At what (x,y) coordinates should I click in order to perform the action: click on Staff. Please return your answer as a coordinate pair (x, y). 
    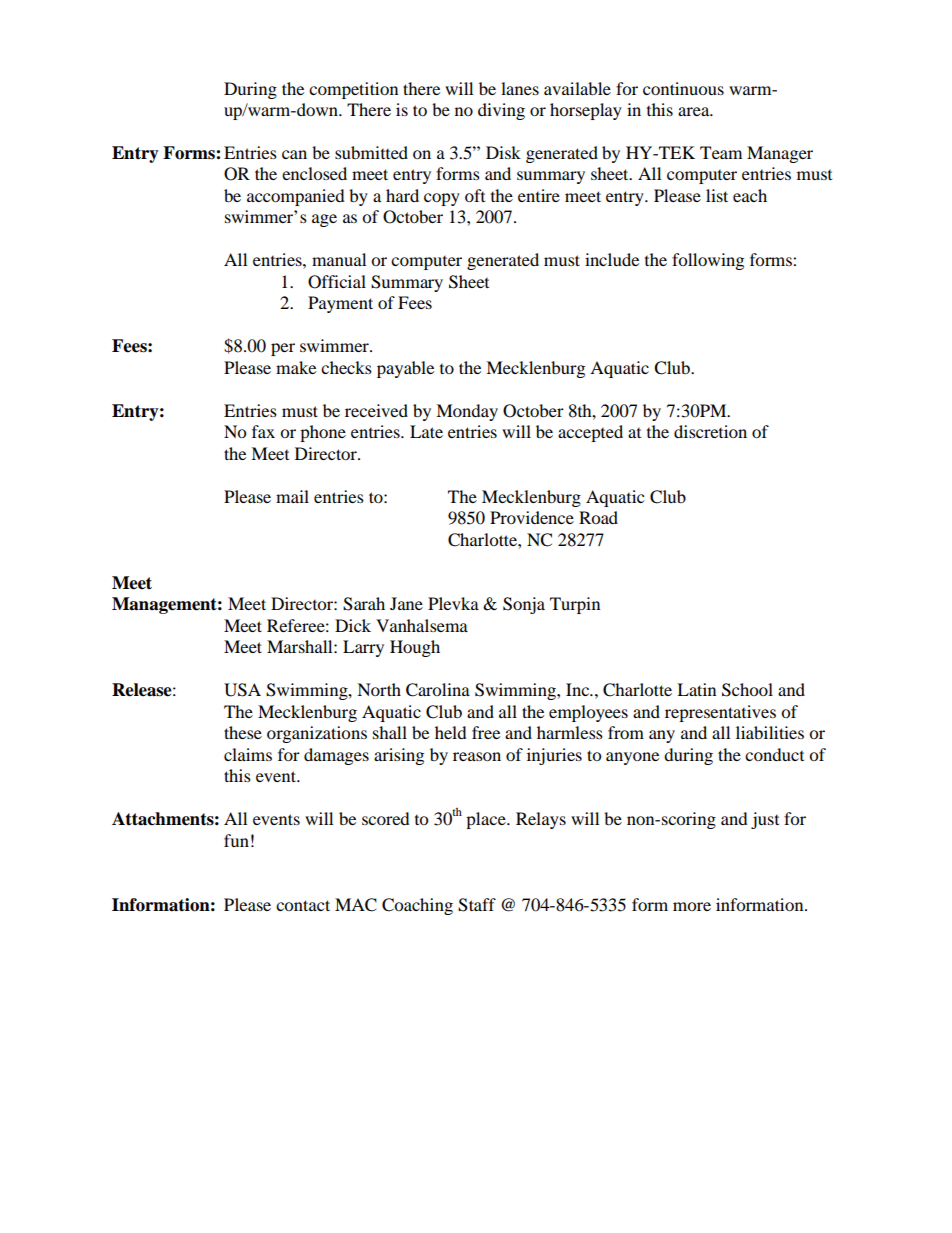
    Looking at the image, I should click on (477, 905).
